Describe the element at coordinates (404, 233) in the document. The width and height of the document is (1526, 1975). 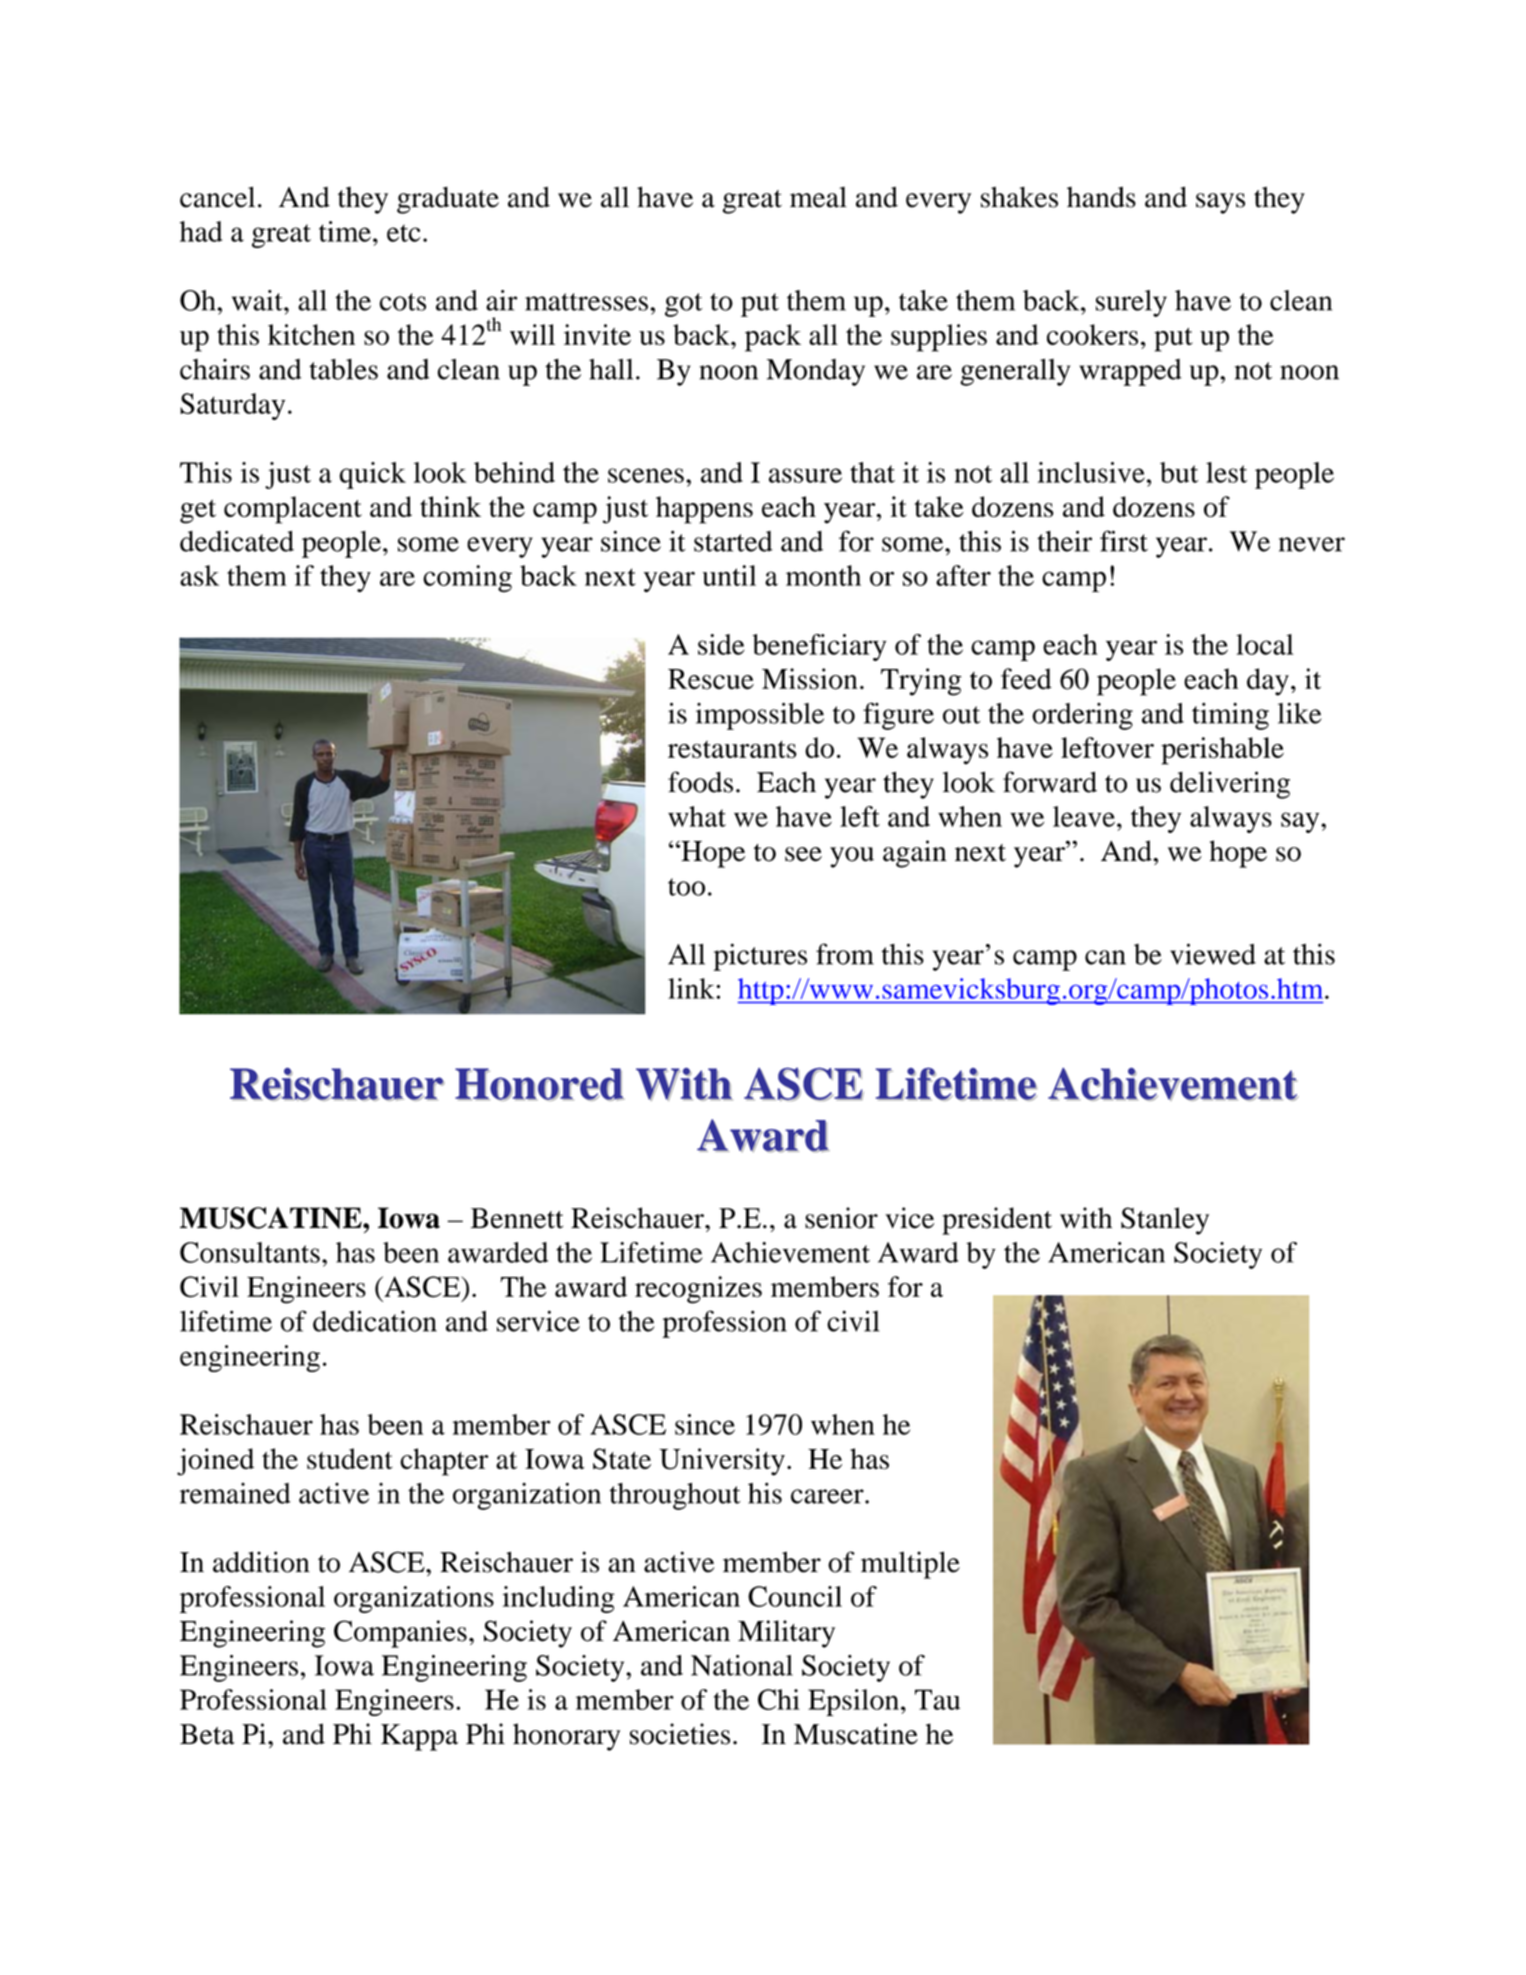
I see `etc` at that location.
